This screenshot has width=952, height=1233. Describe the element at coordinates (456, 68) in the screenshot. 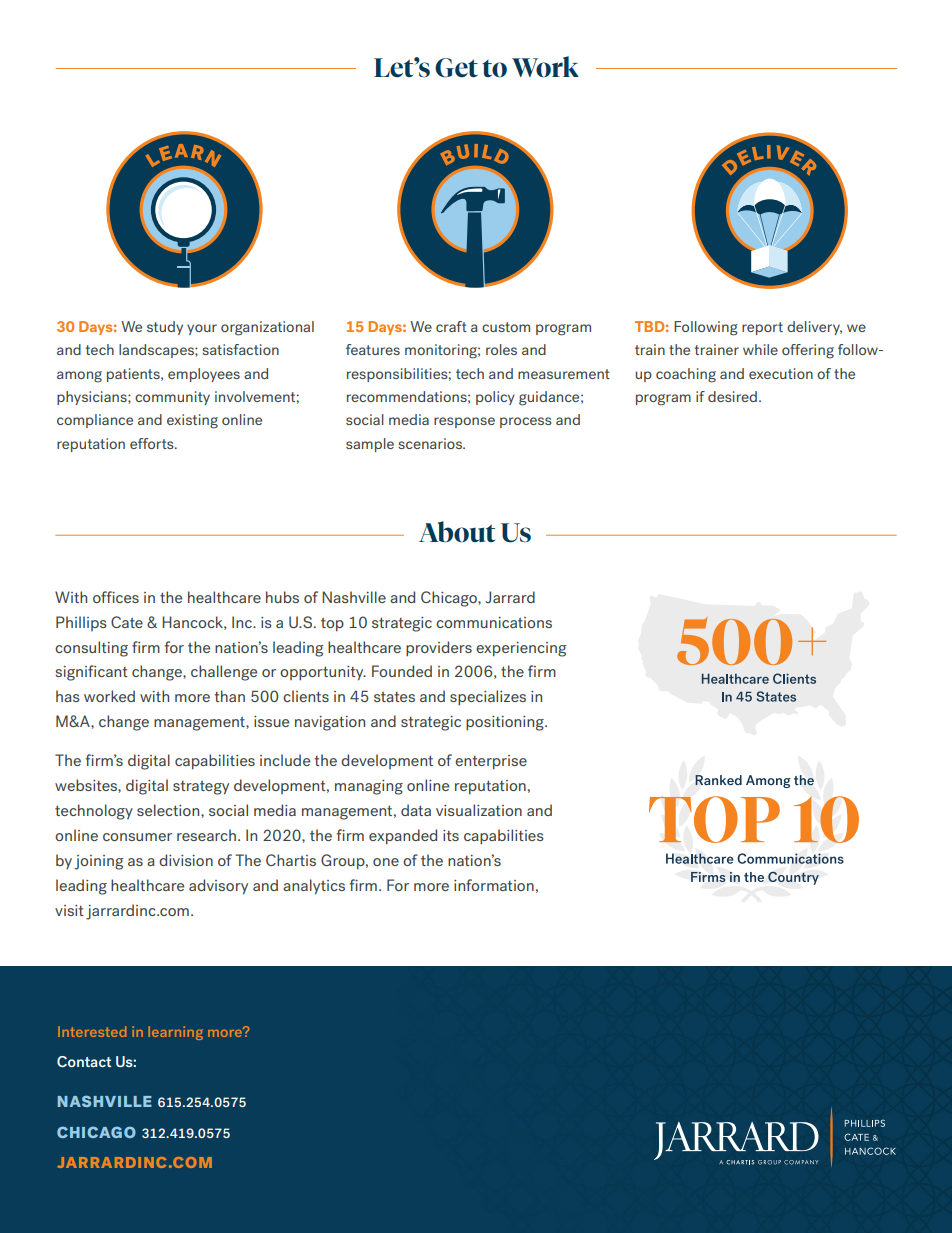

I see `Get` at that location.
